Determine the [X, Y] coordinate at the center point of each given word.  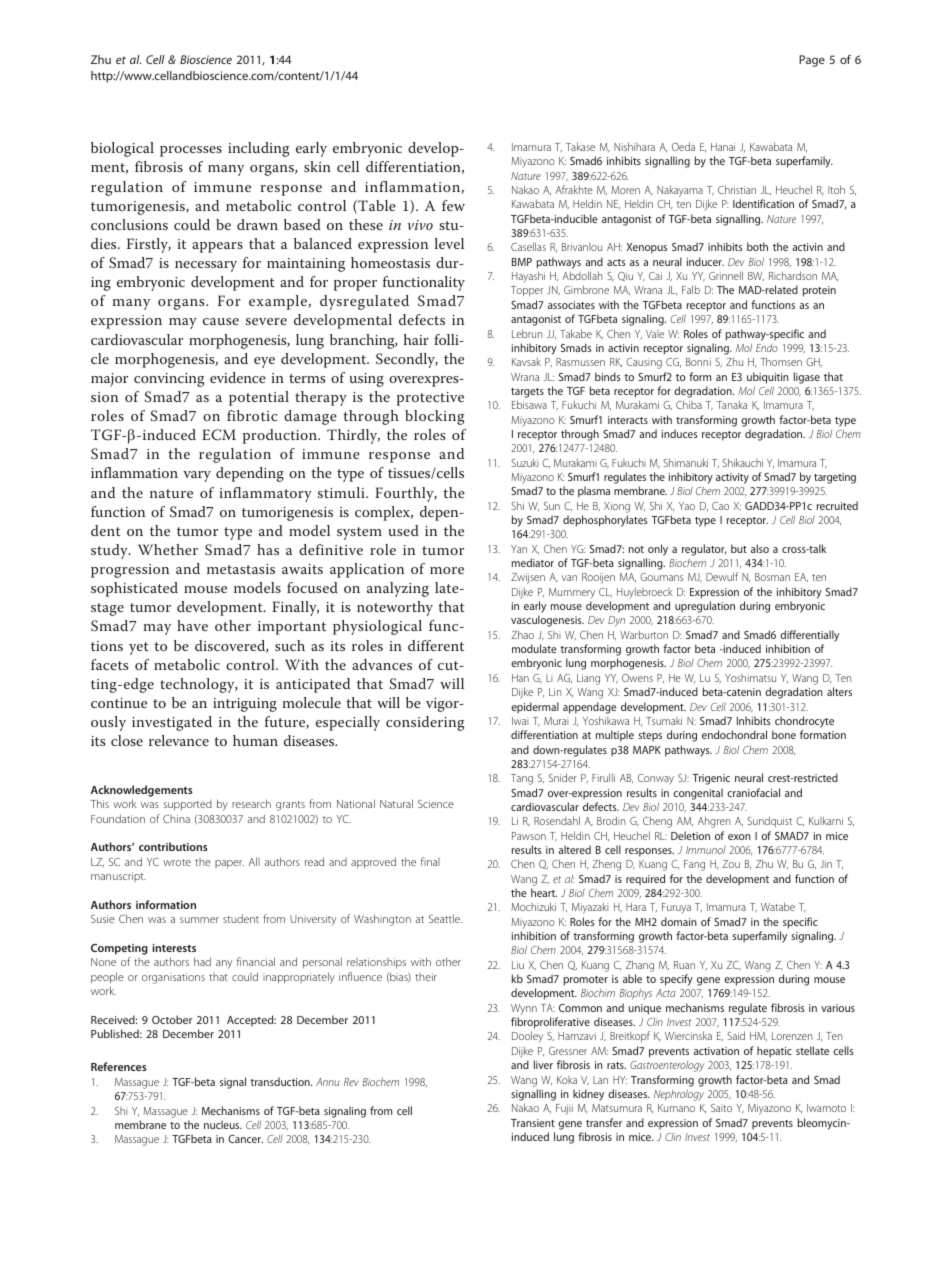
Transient [533, 1123]
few [453, 205]
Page [812, 61]
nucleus [223, 1124]
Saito [721, 1108]
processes [191, 151]
